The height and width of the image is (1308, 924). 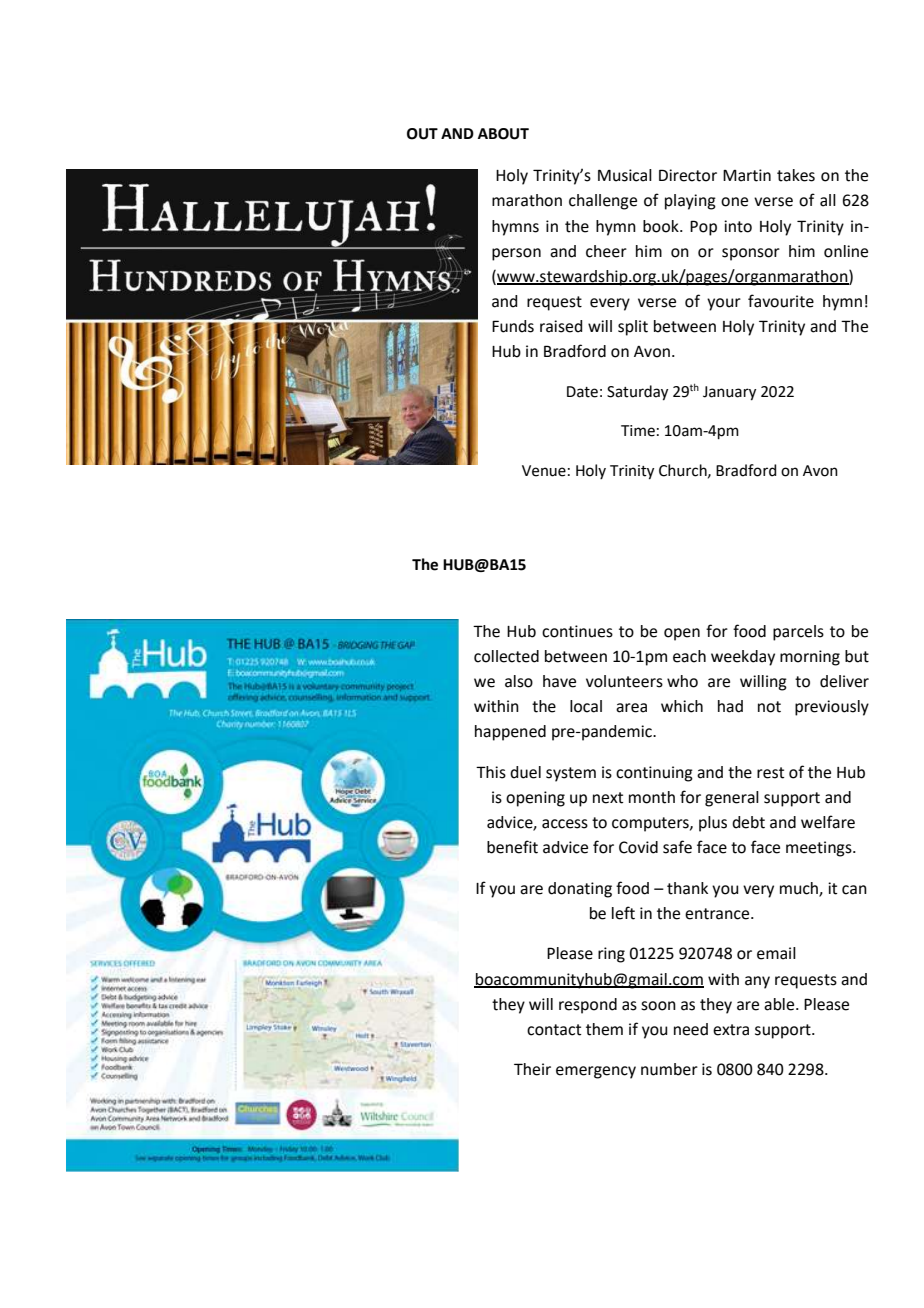 I want to click on takes, so click(x=796, y=175).
